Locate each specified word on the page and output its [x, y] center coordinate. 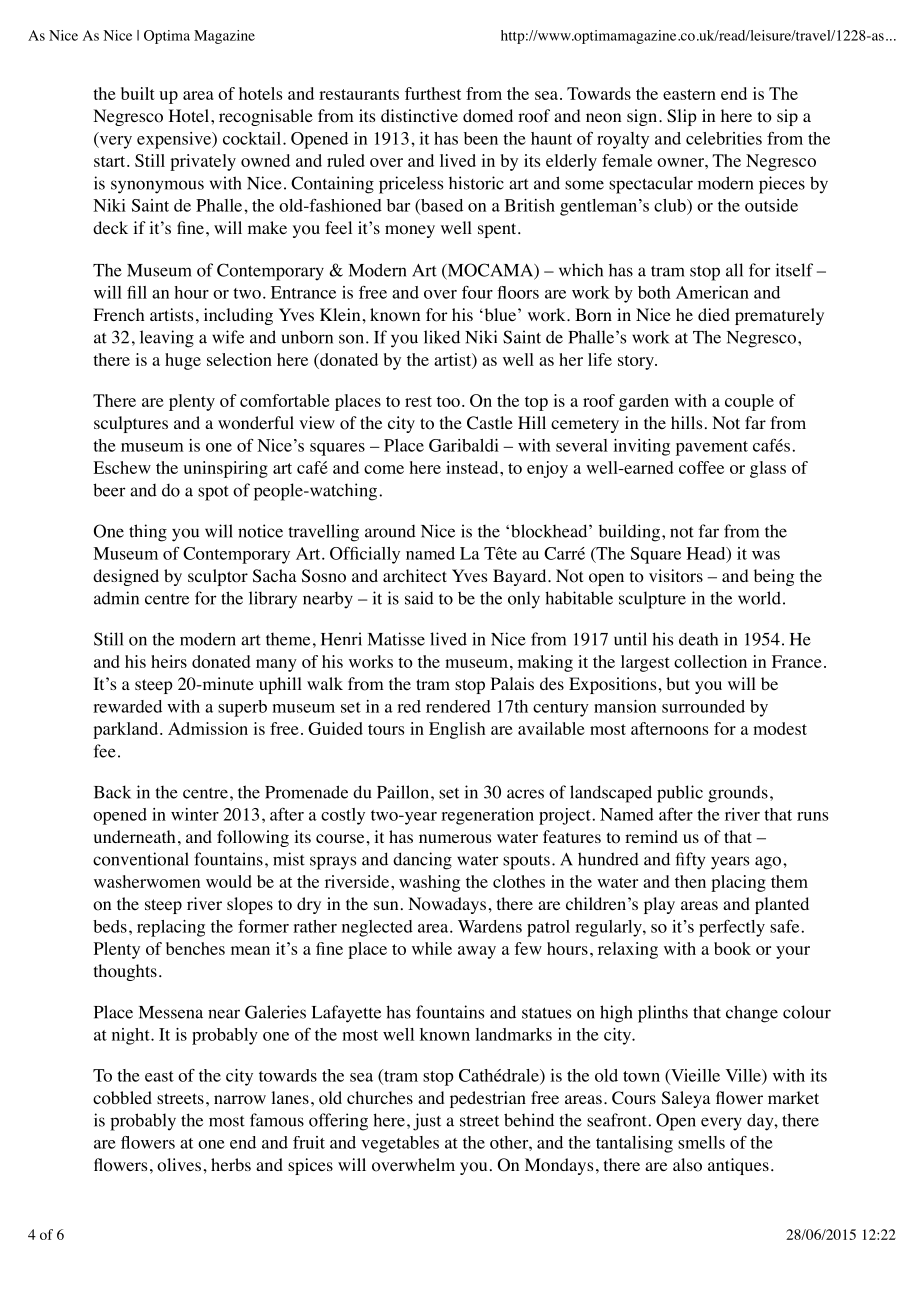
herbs [231, 1164]
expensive [175, 140]
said [419, 598]
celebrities [724, 138]
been [481, 138]
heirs [169, 661]
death [698, 639]
